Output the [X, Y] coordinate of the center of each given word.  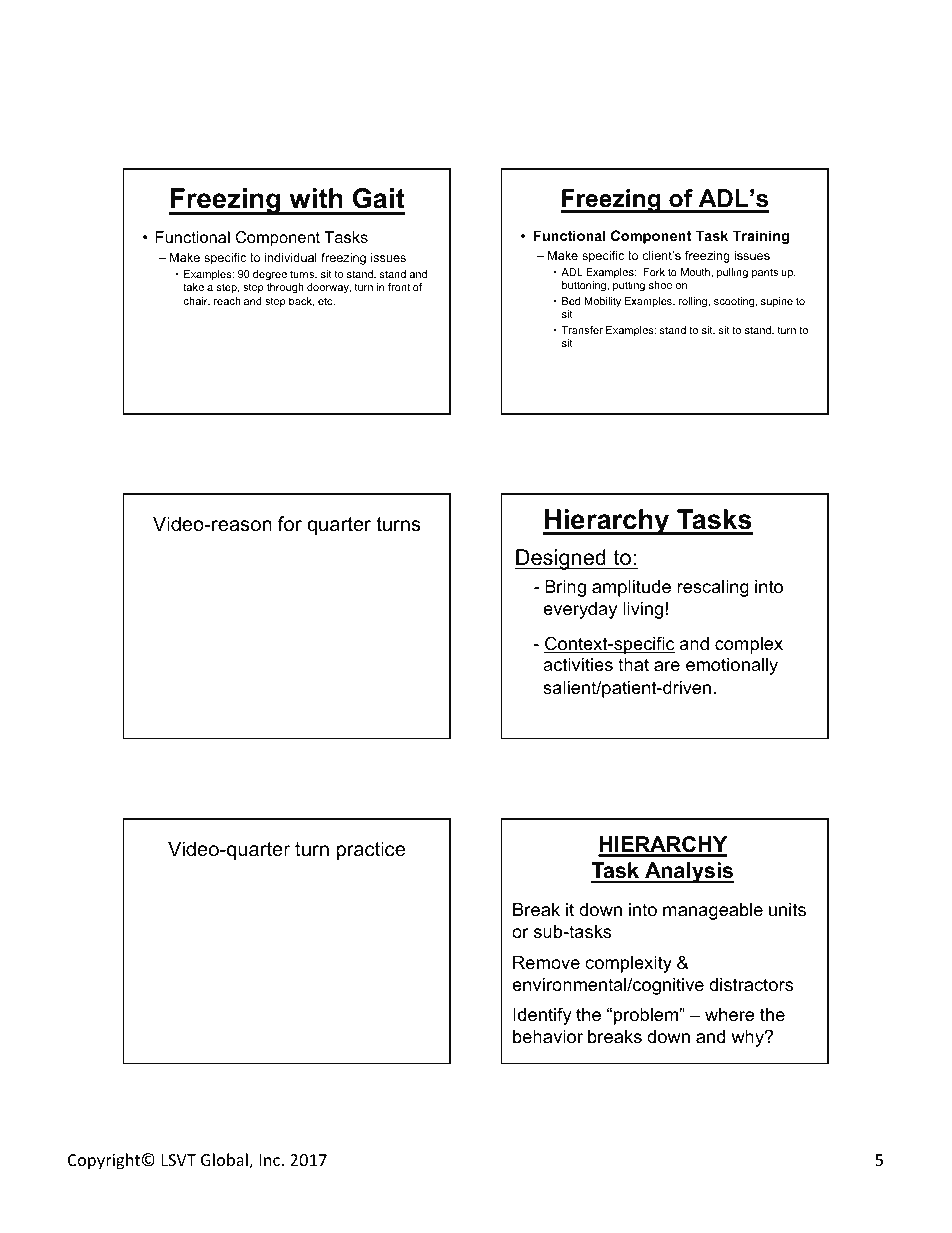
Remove [546, 962]
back [301, 302]
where [729, 1015]
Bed [571, 301]
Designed [561, 559]
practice [371, 850]
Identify [542, 1016]
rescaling [713, 588]
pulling [732, 273]
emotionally [732, 666]
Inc [269, 1160]
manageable [713, 911]
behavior [548, 1037]
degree [270, 277]
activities [578, 664]
